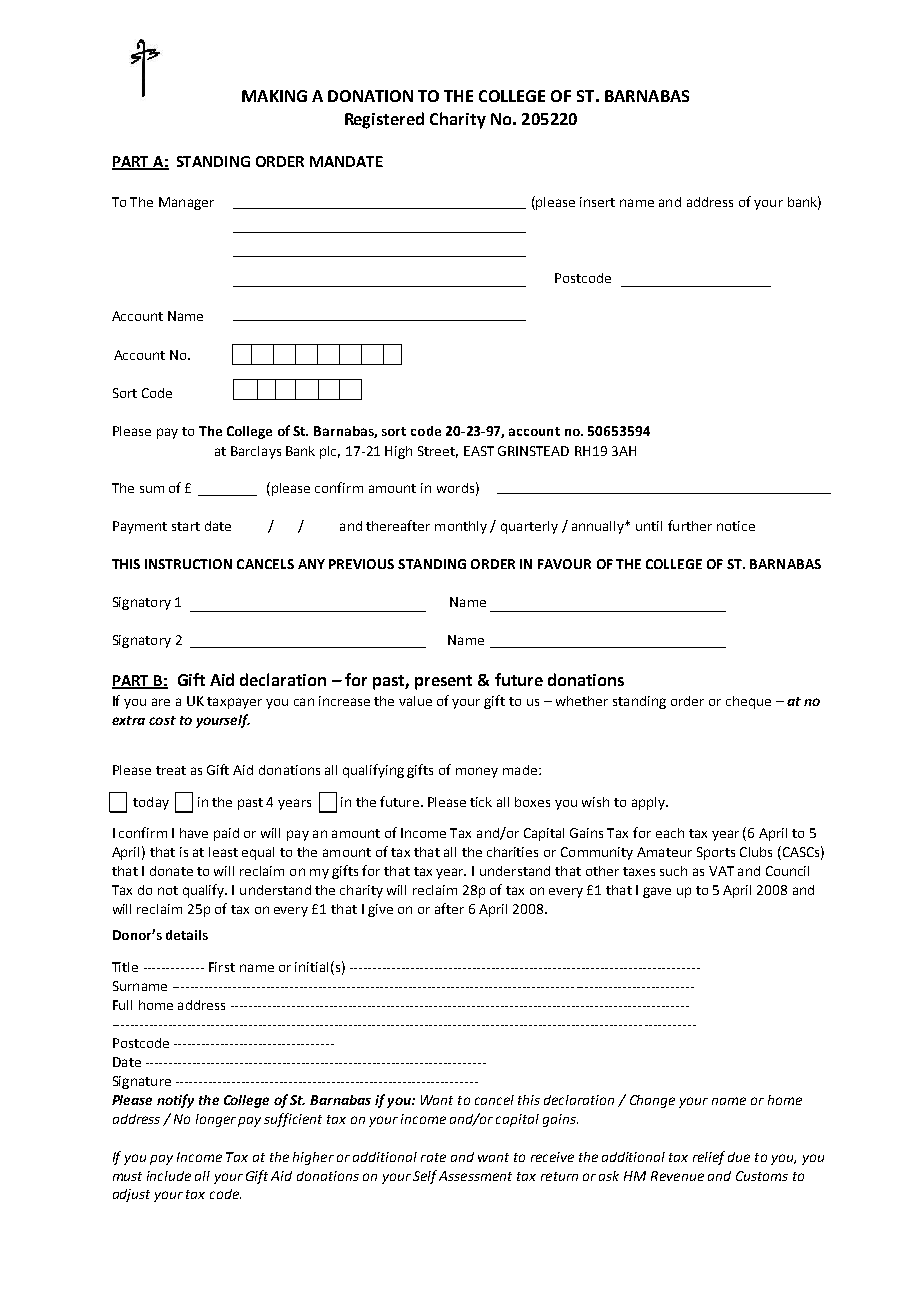 Image resolution: width=924 pixels, height=1308 pixels. Describe the element at coordinates (169, 1176) in the page. I see `include` at that location.
